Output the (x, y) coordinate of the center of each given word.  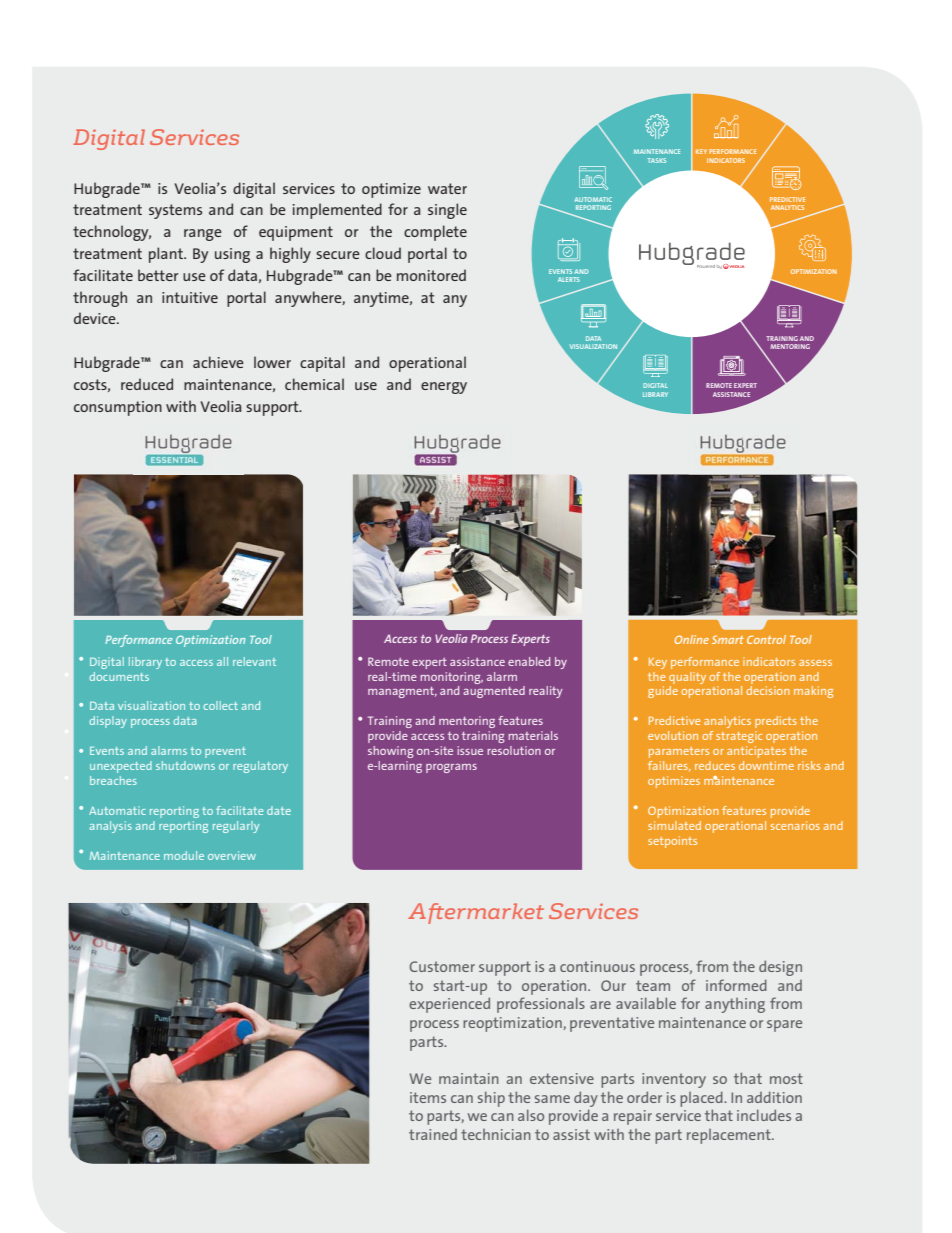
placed (702, 1099)
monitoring (451, 678)
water (447, 188)
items (428, 1097)
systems (175, 211)
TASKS (657, 160)
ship (491, 1099)
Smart (728, 639)
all (222, 661)
